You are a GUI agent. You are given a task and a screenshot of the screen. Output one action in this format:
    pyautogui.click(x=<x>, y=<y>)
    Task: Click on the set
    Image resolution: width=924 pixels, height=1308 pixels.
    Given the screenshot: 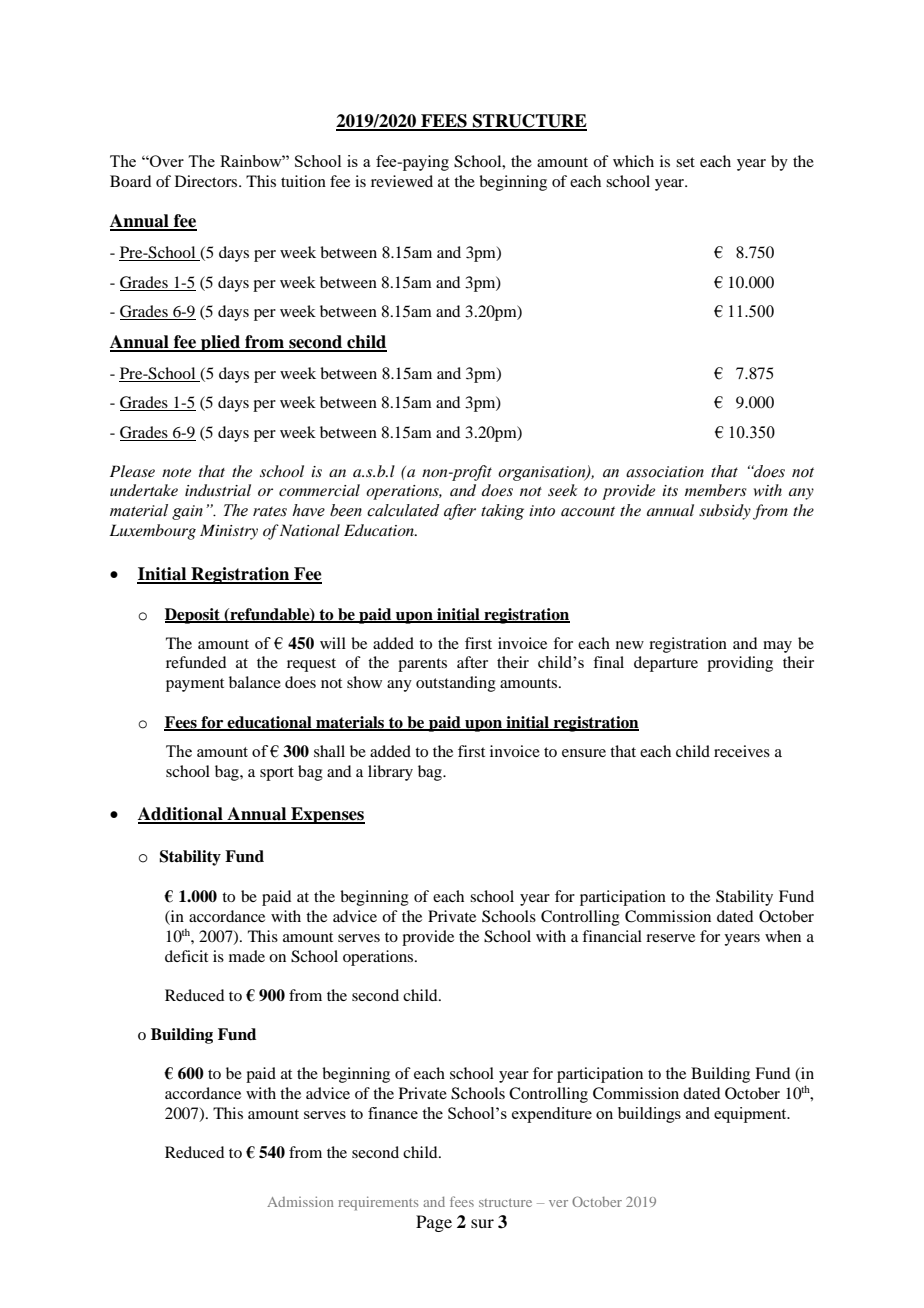 What is the action you would take?
    pyautogui.click(x=685, y=162)
